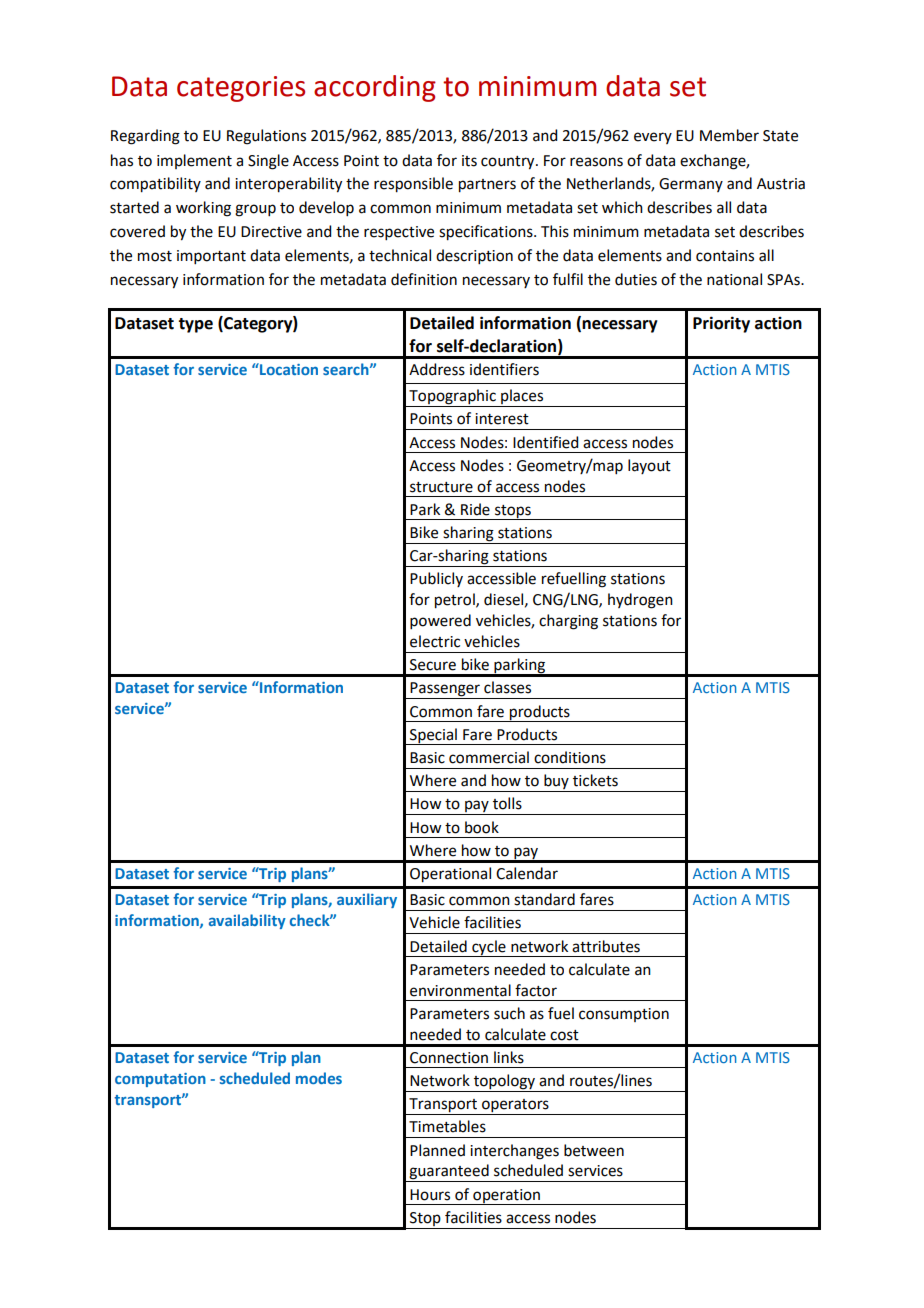 The height and width of the screenshot is (1308, 924). I want to click on guaranteed, so click(449, 1173).
